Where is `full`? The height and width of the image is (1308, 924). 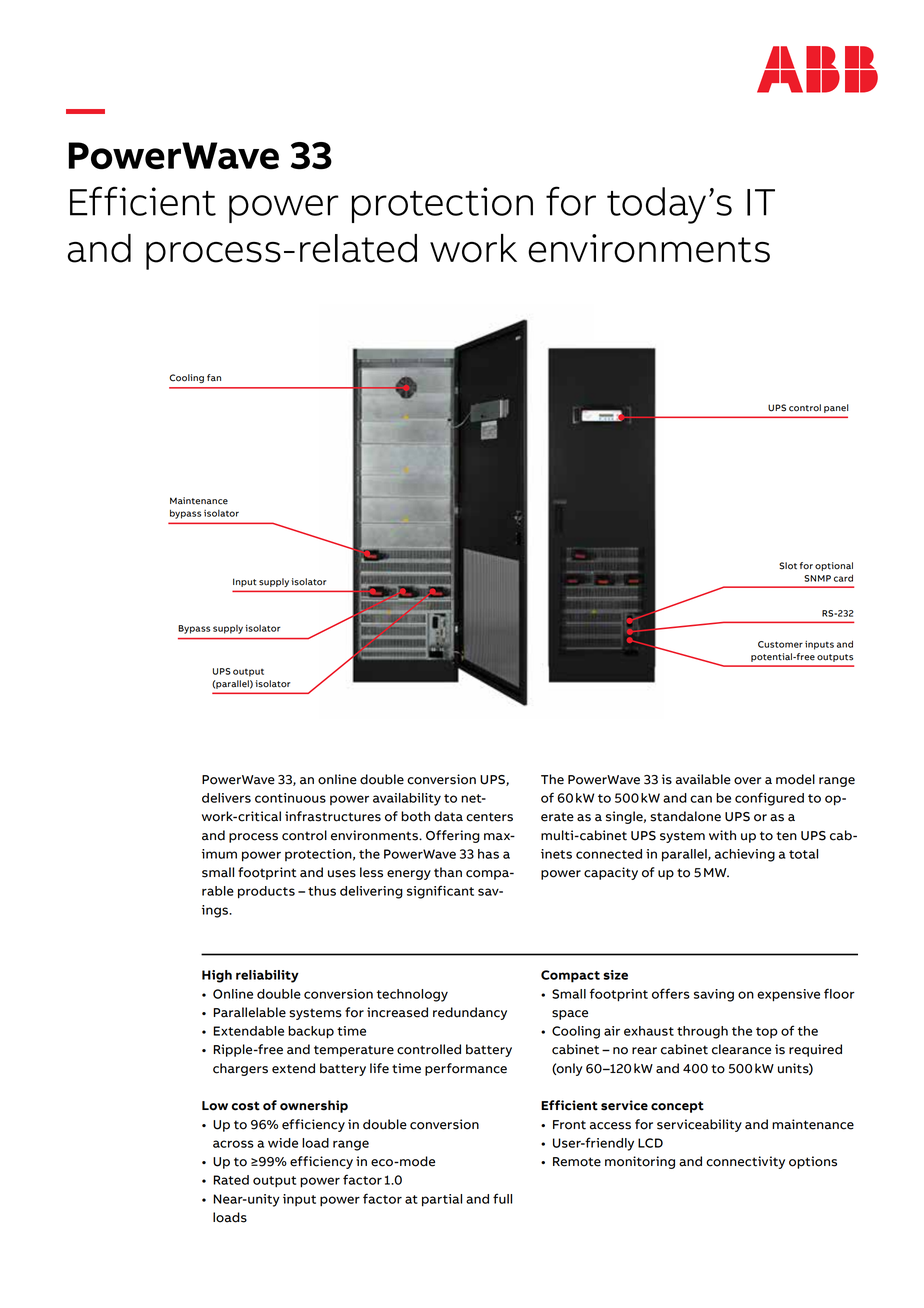
full is located at coordinates (502, 1198).
